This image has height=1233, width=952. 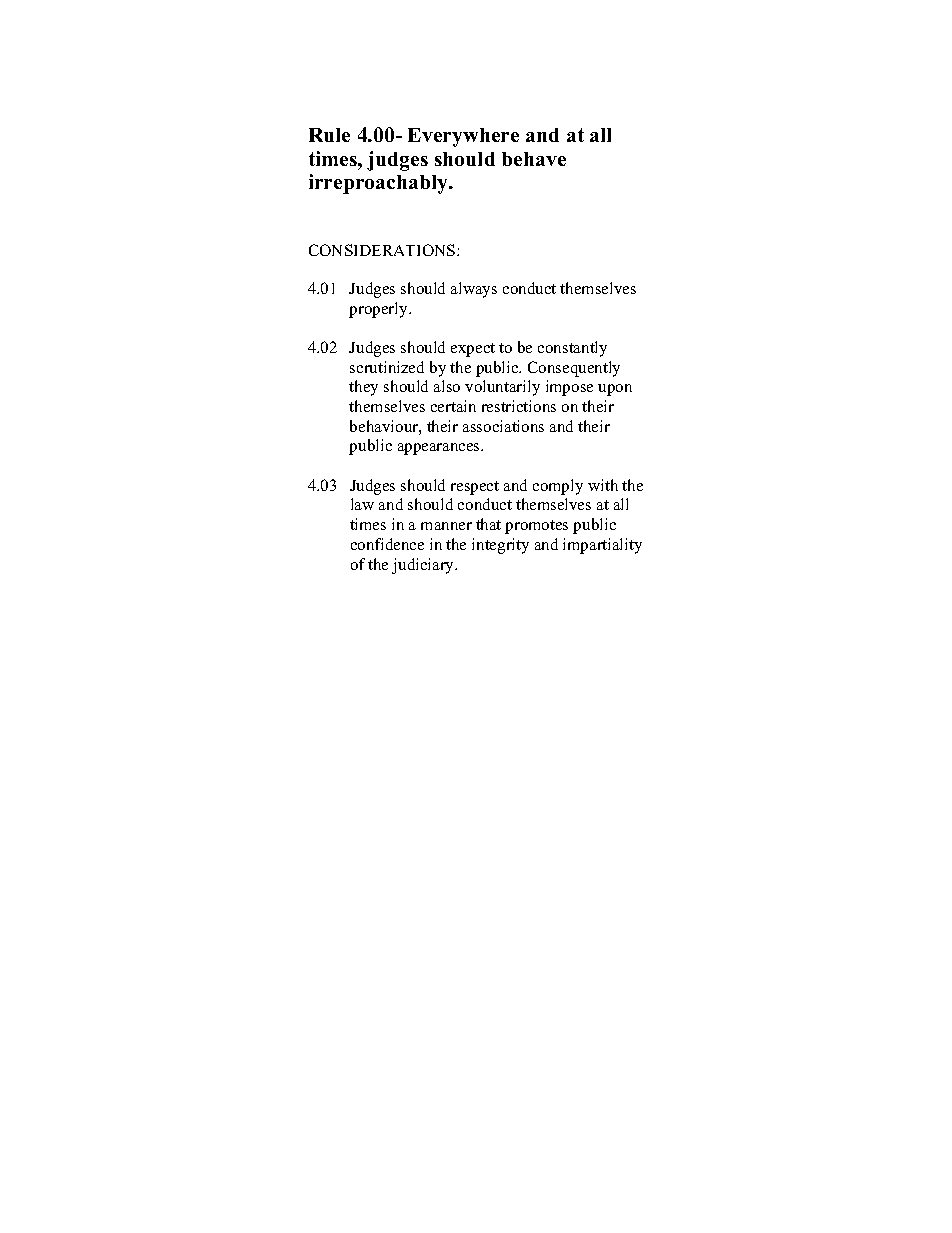 What do you see at coordinates (534, 159) in the image?
I see `behave` at bounding box center [534, 159].
